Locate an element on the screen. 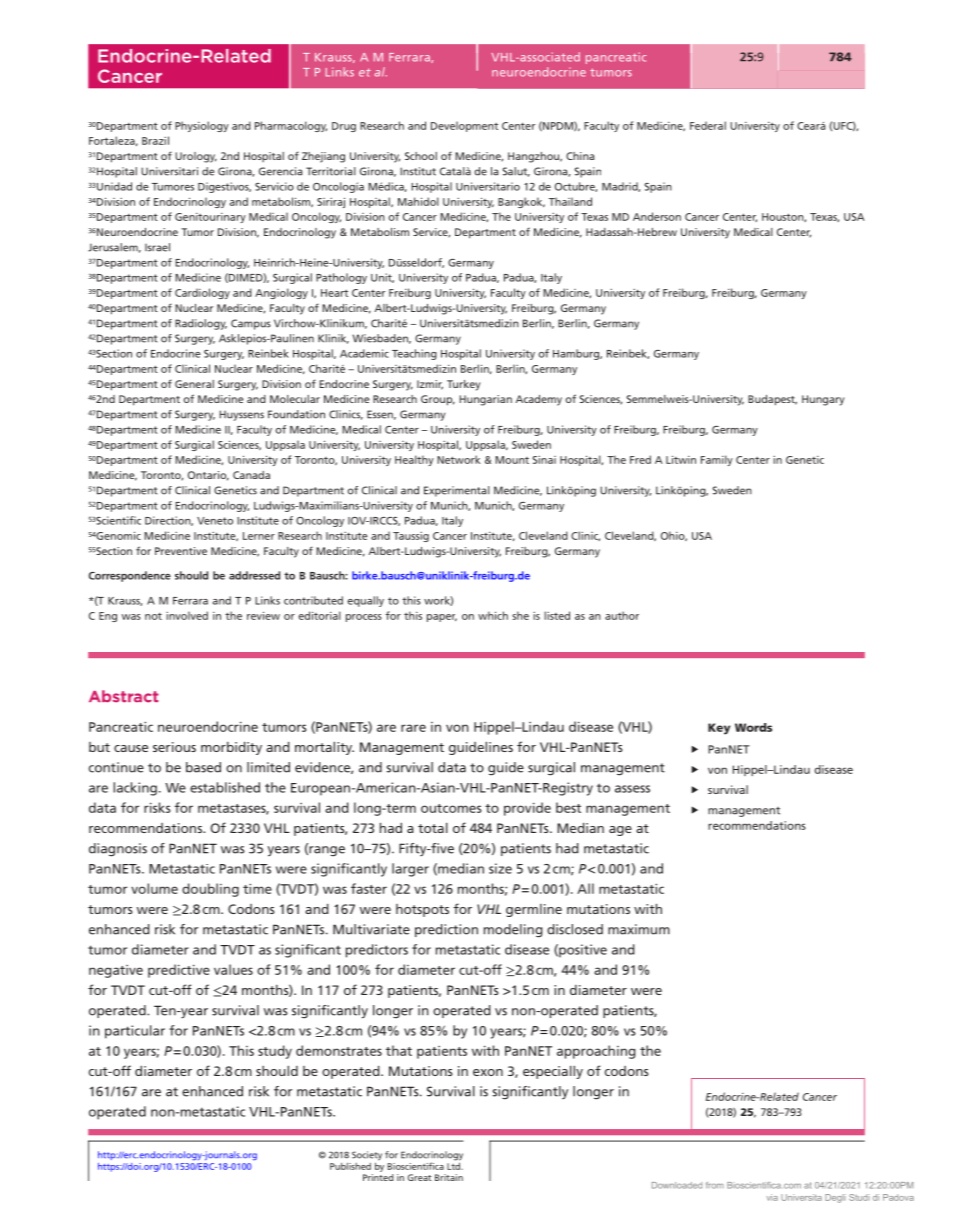 This screenshot has width=953, height=1232. Words is located at coordinates (753, 727).
